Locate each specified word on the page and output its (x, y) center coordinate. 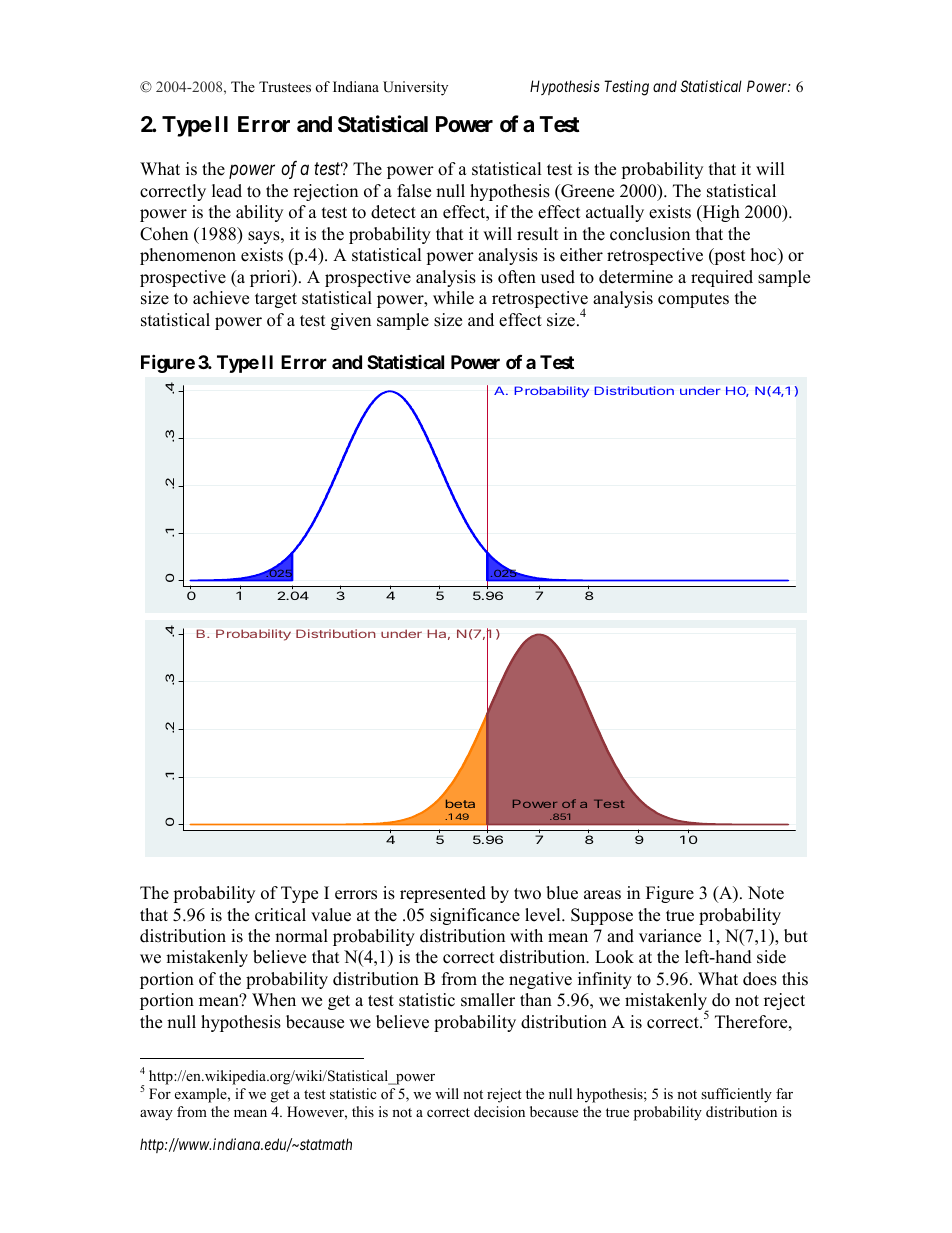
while (453, 298)
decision (499, 1111)
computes (693, 300)
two (527, 894)
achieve (221, 298)
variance (670, 936)
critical (280, 915)
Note (766, 893)
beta (460, 803)
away (156, 1115)
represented (443, 894)
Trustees (285, 86)
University (415, 88)
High (720, 213)
